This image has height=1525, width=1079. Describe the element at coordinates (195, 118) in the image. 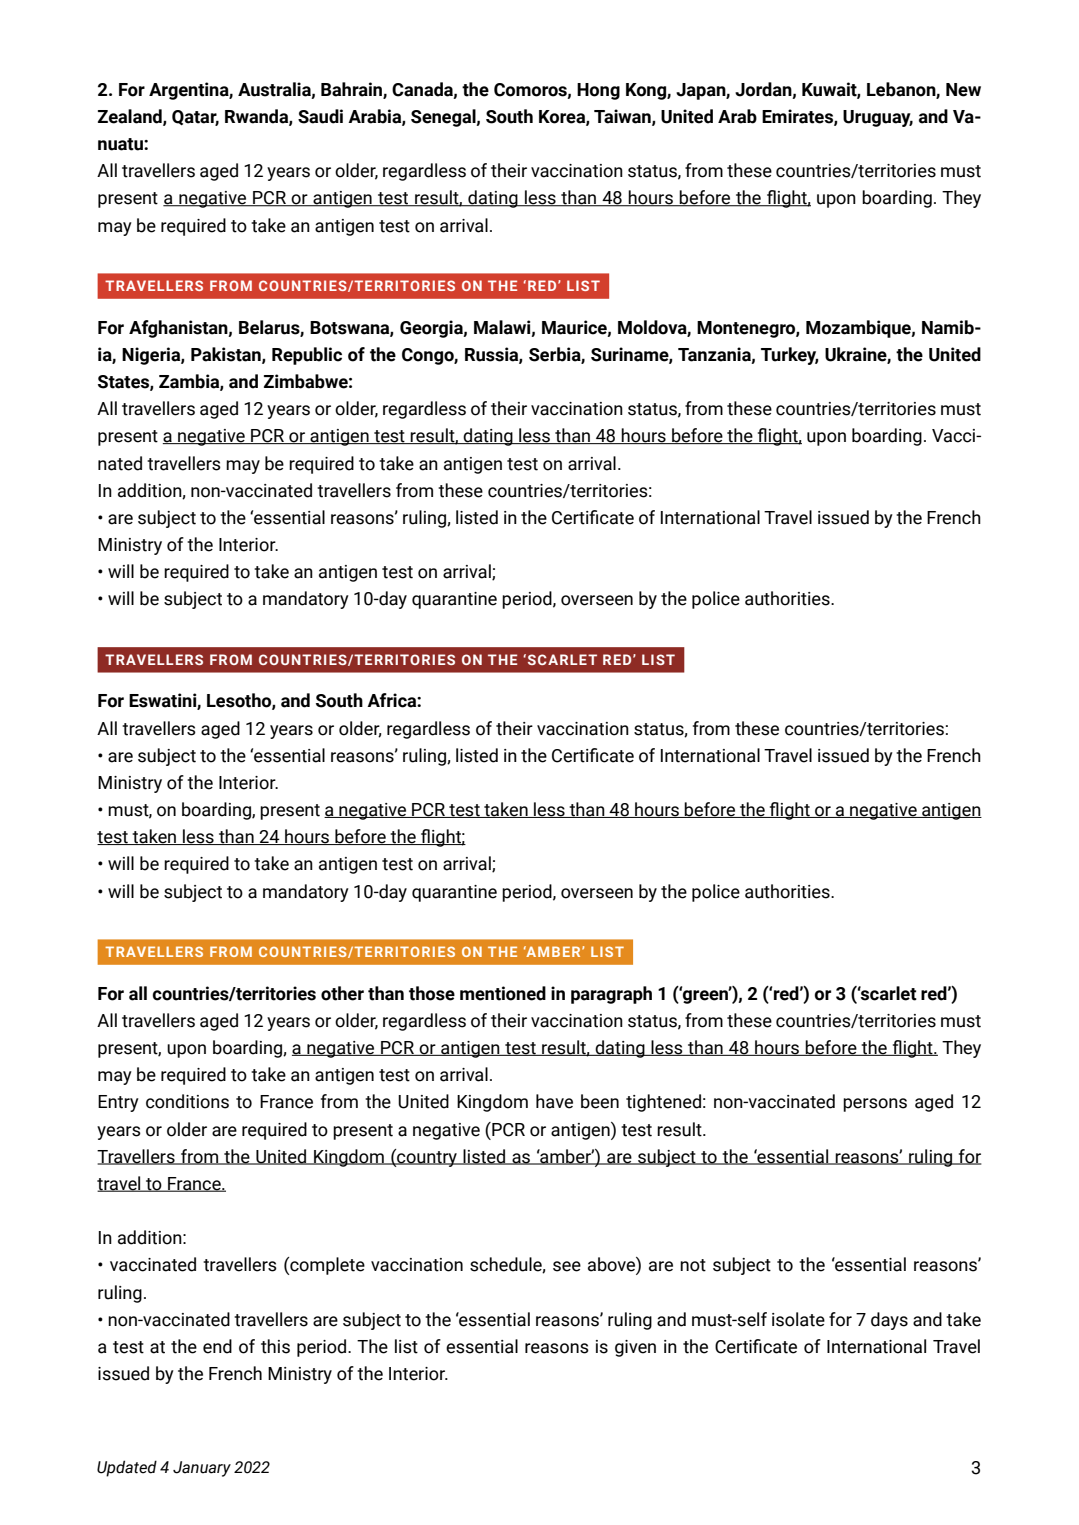

I see `Qatar` at that location.
